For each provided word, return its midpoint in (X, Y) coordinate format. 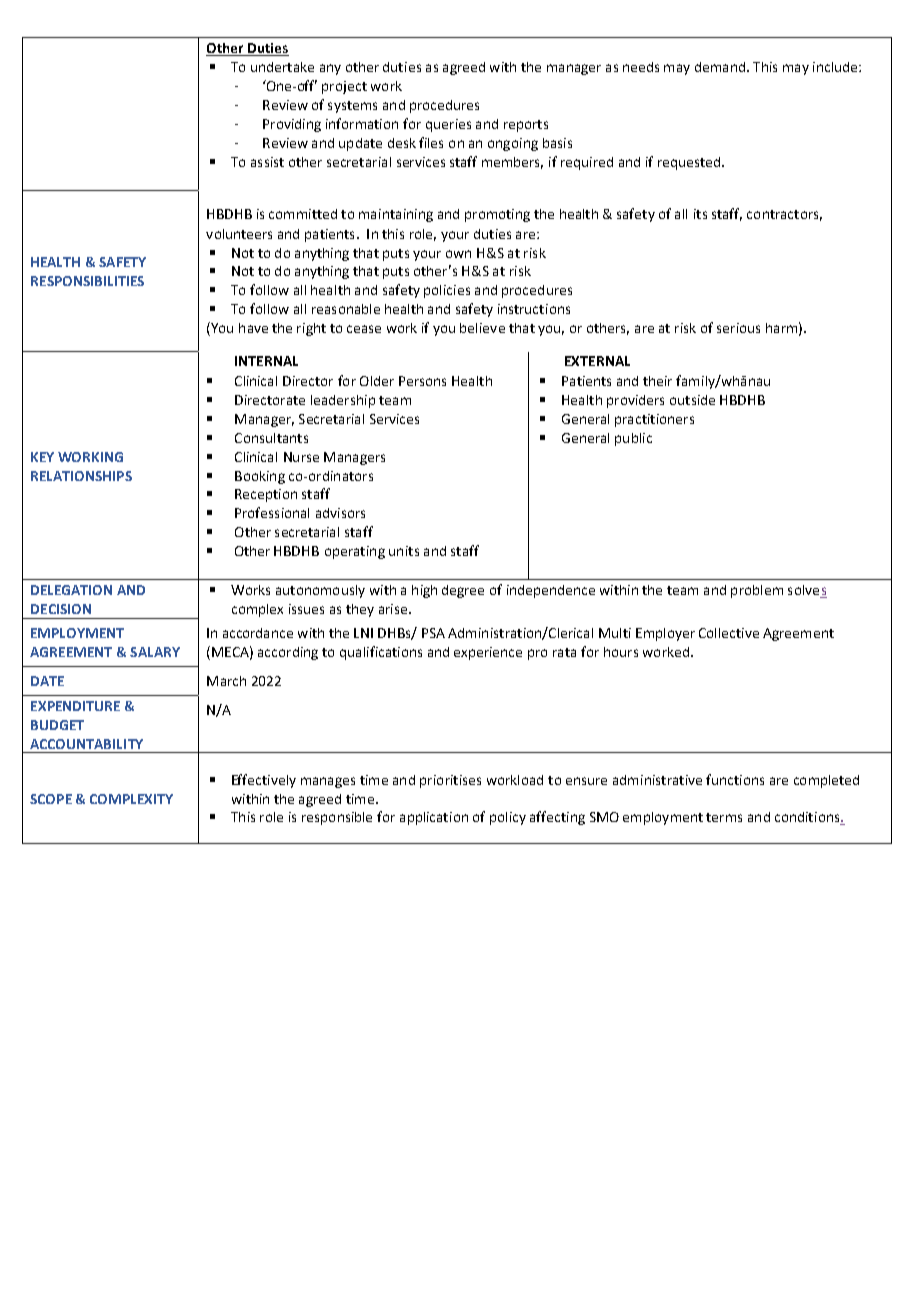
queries (448, 125)
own (458, 254)
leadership (343, 401)
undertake (282, 67)
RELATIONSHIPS (81, 476)
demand (720, 67)
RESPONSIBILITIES (87, 281)
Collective (729, 633)
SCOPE (51, 799)
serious (738, 328)
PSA (433, 633)
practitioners (654, 420)
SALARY (155, 652)
